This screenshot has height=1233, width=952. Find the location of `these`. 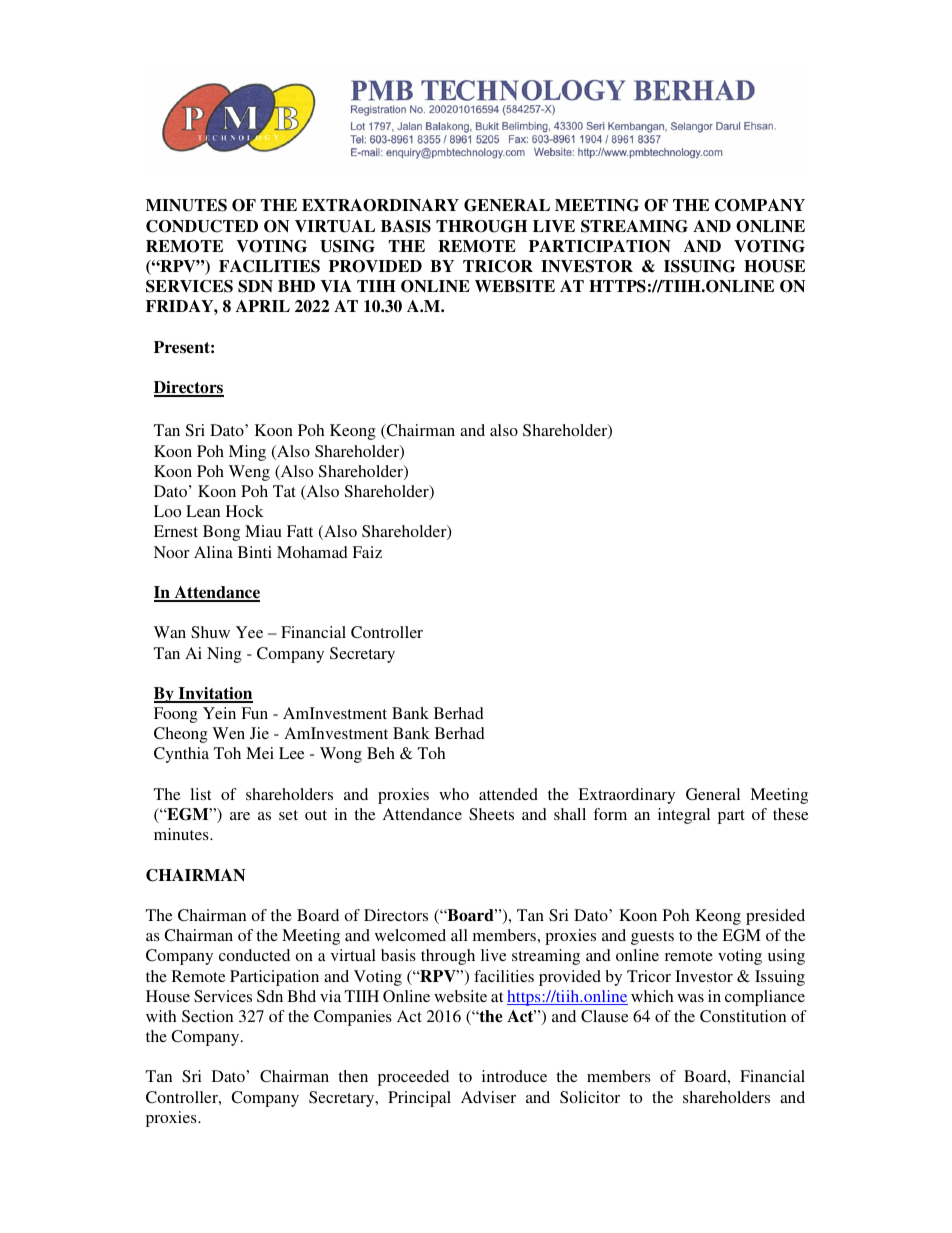

these is located at coordinates (790, 814).
